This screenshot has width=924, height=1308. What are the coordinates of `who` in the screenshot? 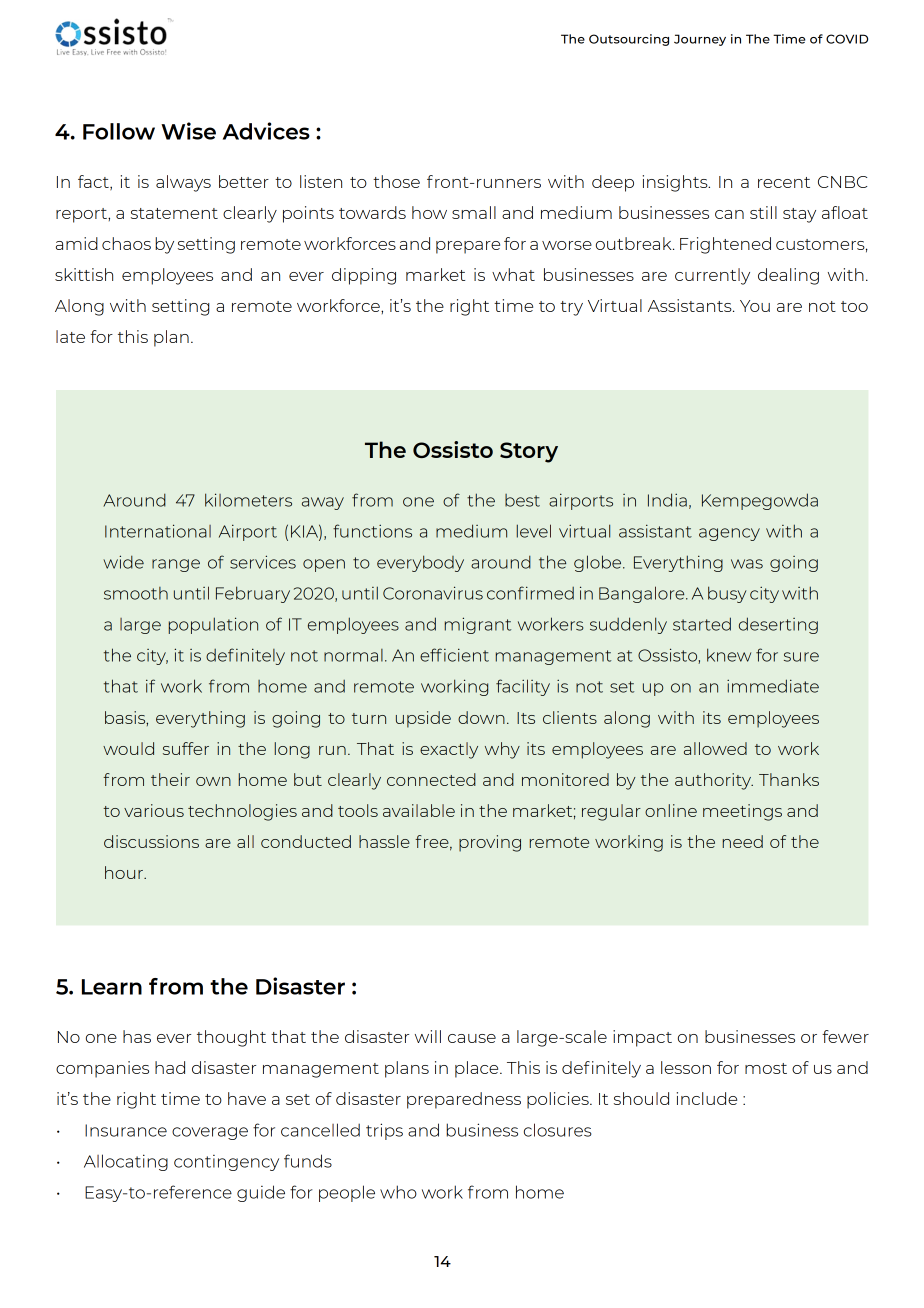 It's located at (398, 1192).
